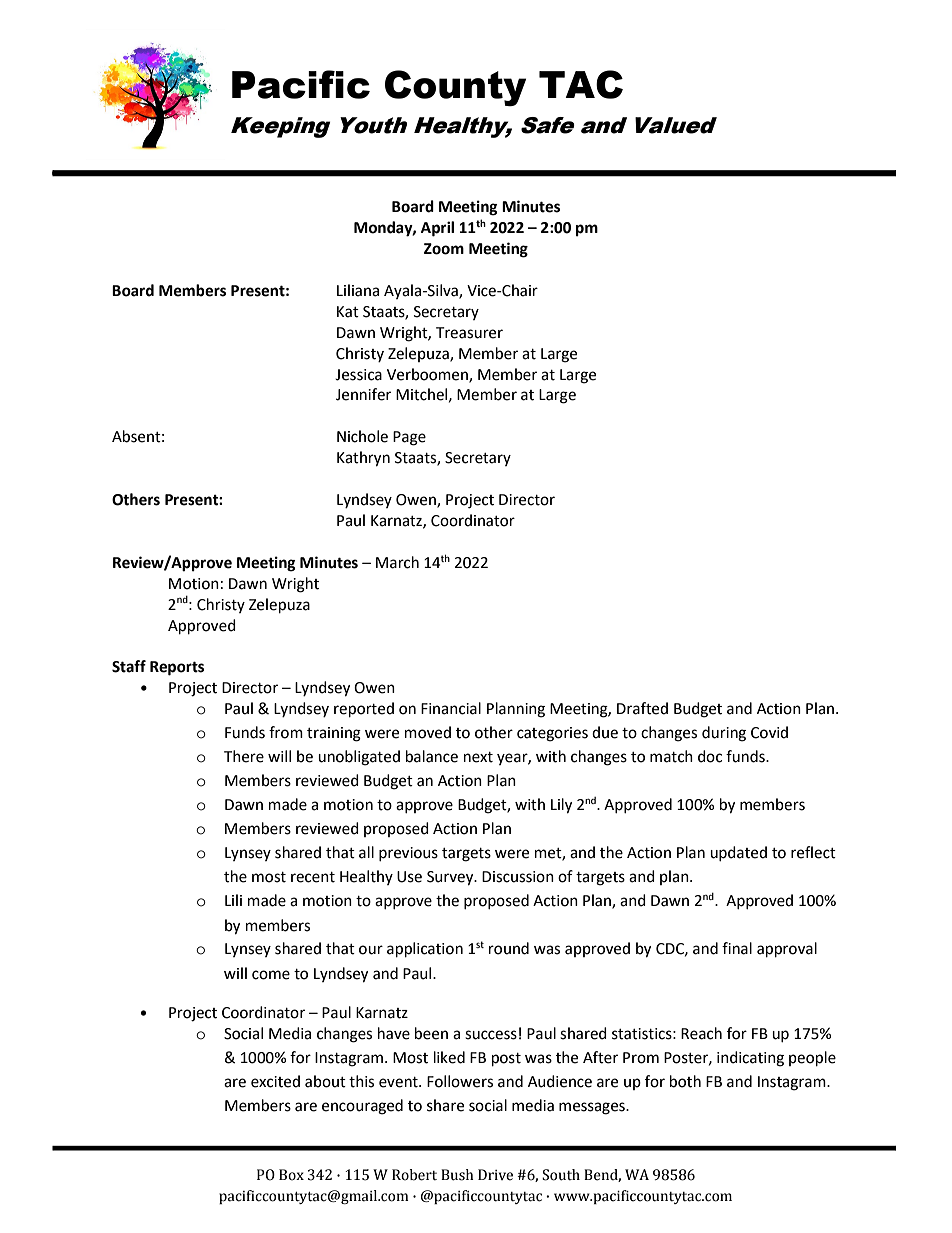  I want to click on during, so click(724, 734).
